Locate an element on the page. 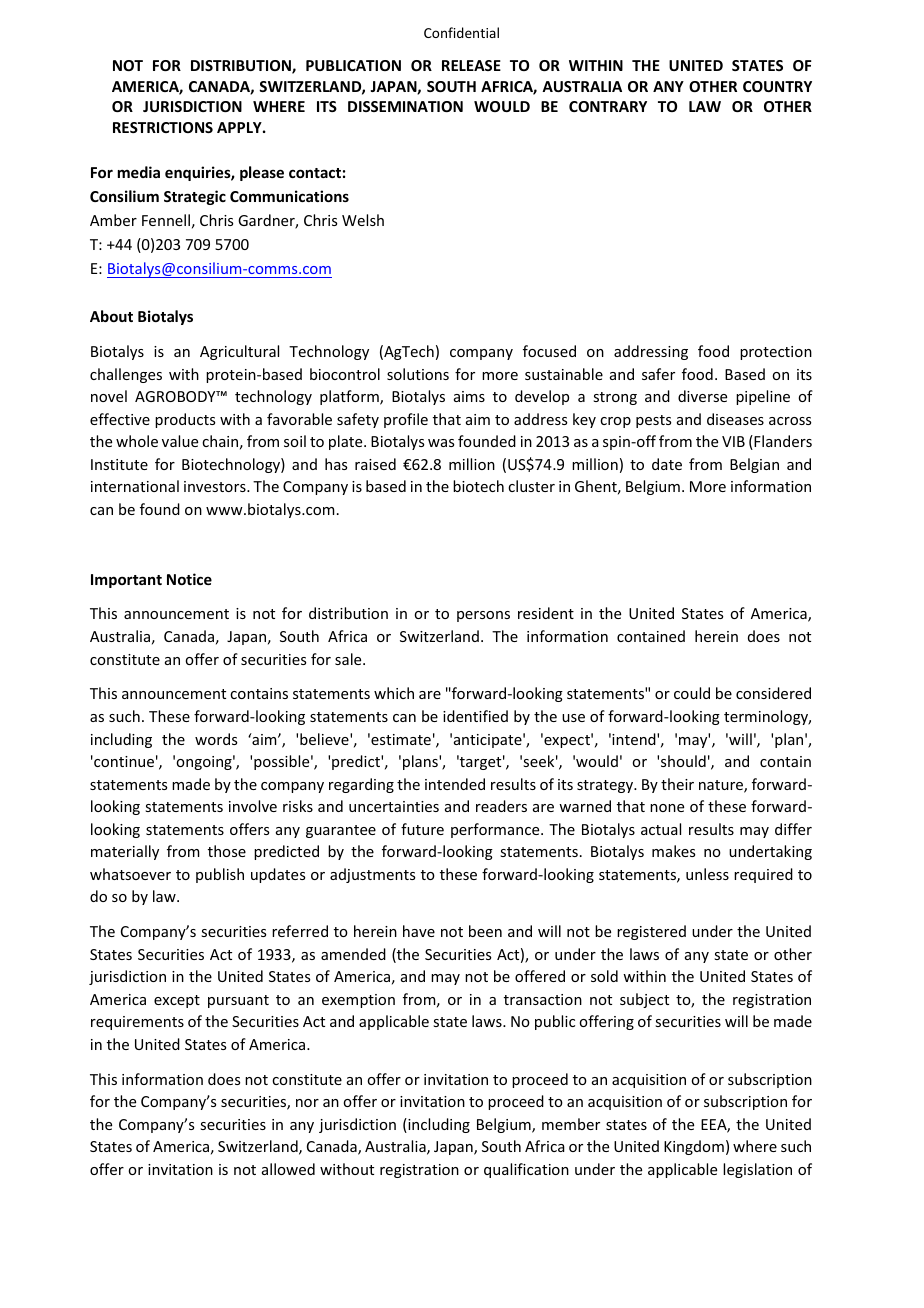  RESTRICTIONS is located at coordinates (163, 127).
